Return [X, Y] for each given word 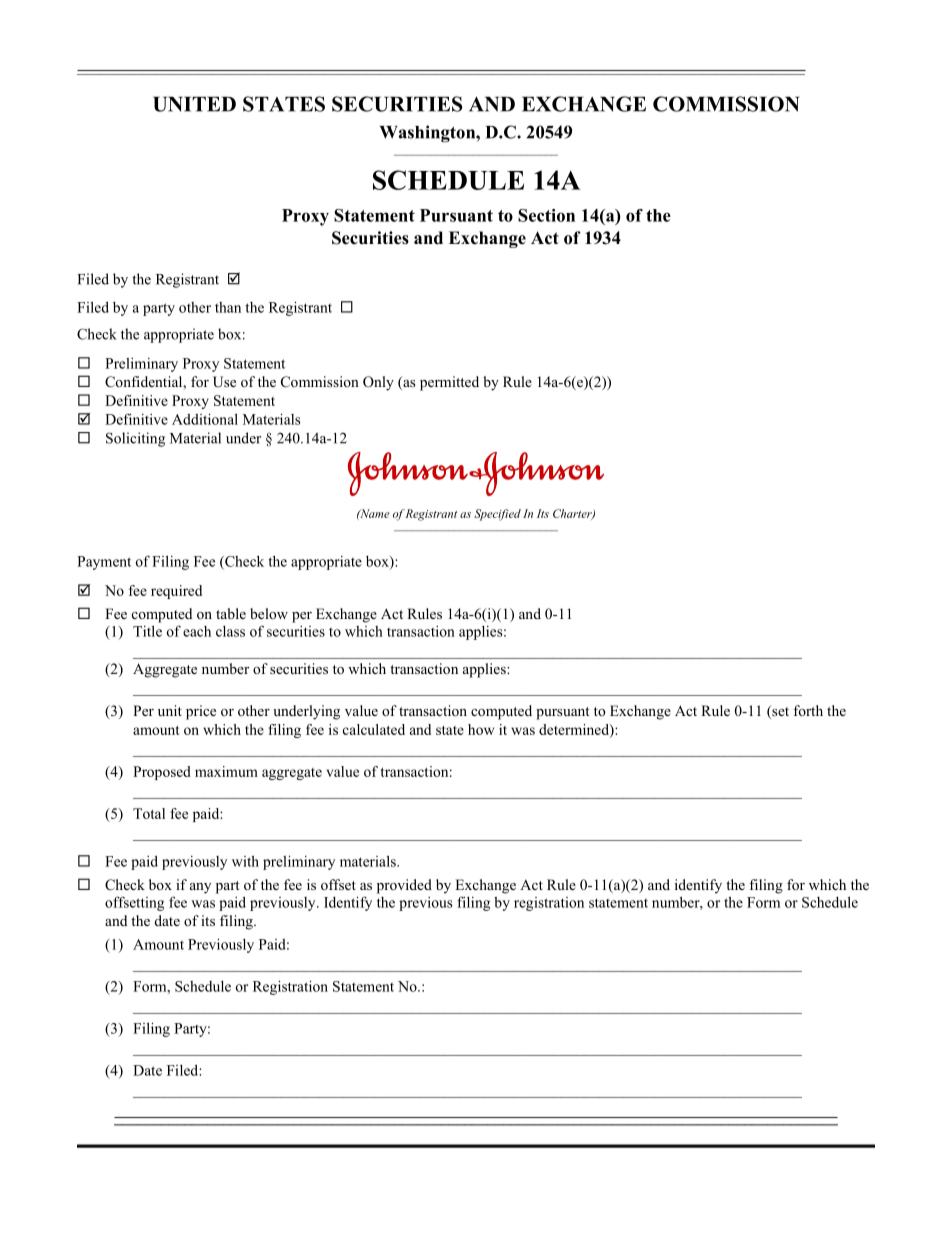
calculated [374, 729]
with [245, 861]
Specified [497, 515]
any [200, 888]
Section [546, 215]
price [201, 712]
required [176, 592]
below [269, 613]
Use [224, 382]
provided [404, 886]
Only [378, 383]
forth [808, 710]
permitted [449, 383]
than [228, 307]
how [481, 729]
